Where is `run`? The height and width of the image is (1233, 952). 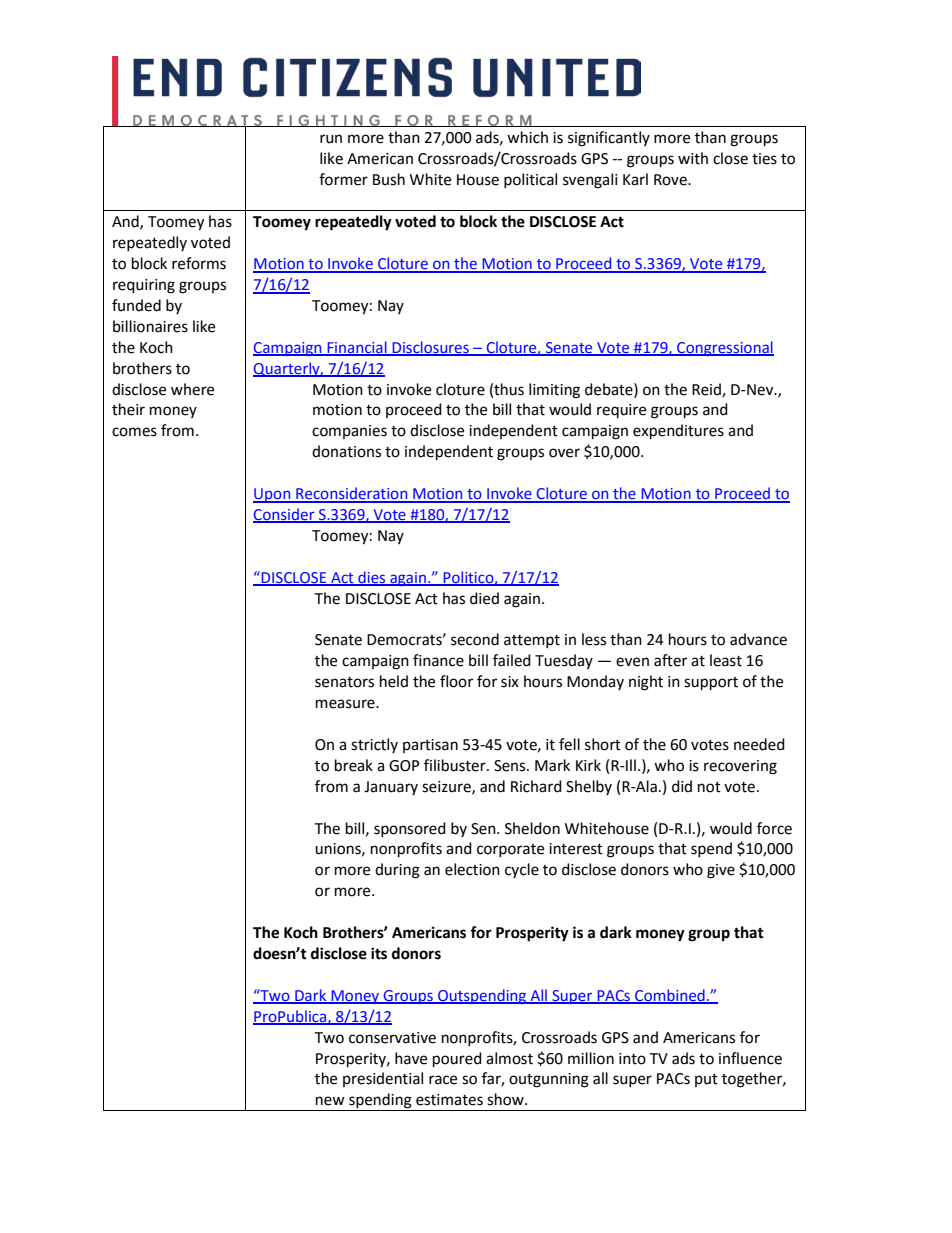 run is located at coordinates (331, 139).
